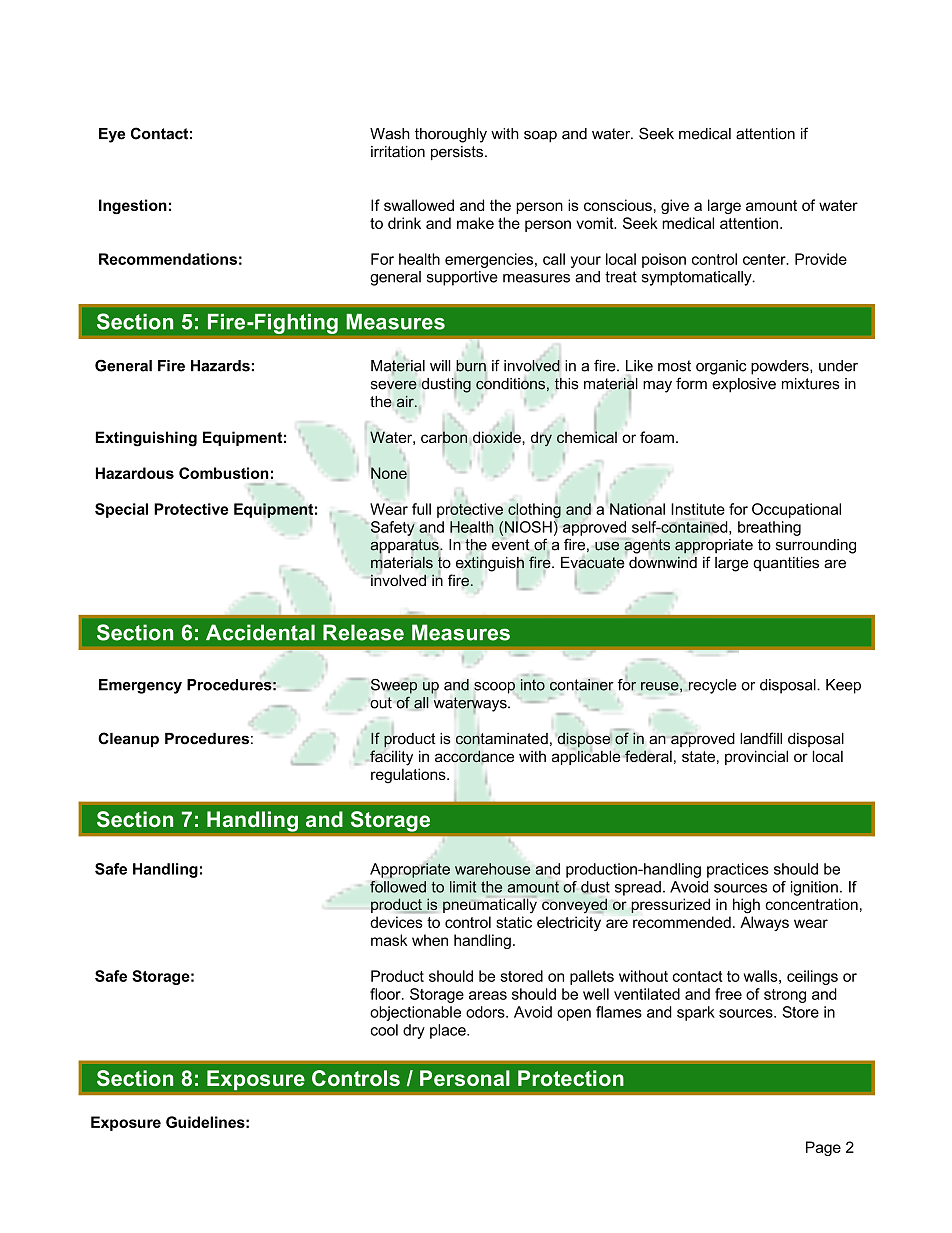 The width and height of the screenshot is (952, 1233). What do you see at coordinates (260, 632) in the screenshot?
I see `Accidental` at bounding box center [260, 632].
